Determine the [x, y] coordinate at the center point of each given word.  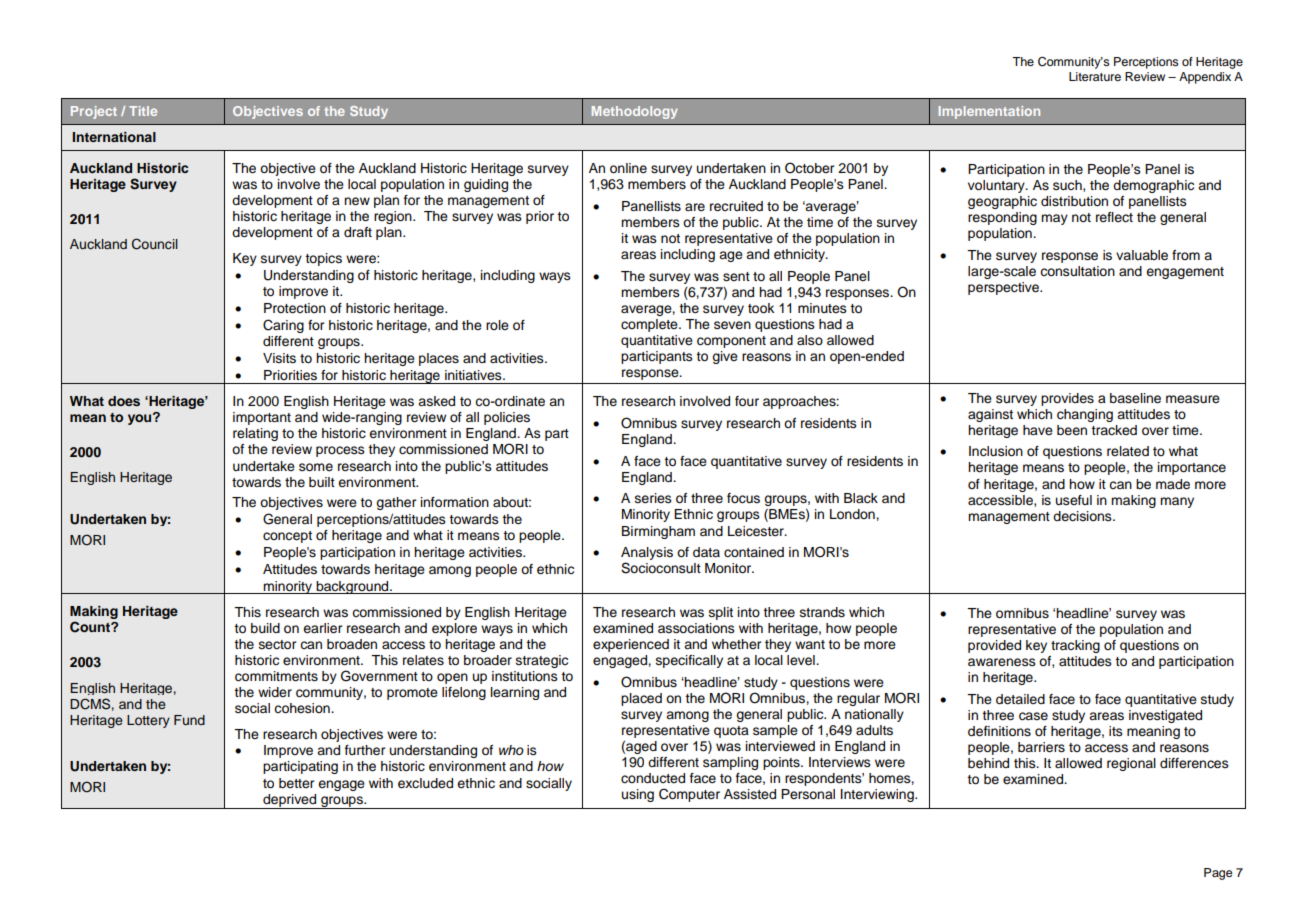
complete [650, 325]
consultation [1077, 271]
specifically [689, 661]
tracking [1075, 646]
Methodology [635, 112]
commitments [276, 676]
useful [1074, 500]
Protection [295, 308]
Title [143, 111]
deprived [290, 801]
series [653, 498]
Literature [1095, 76]
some [316, 467]
